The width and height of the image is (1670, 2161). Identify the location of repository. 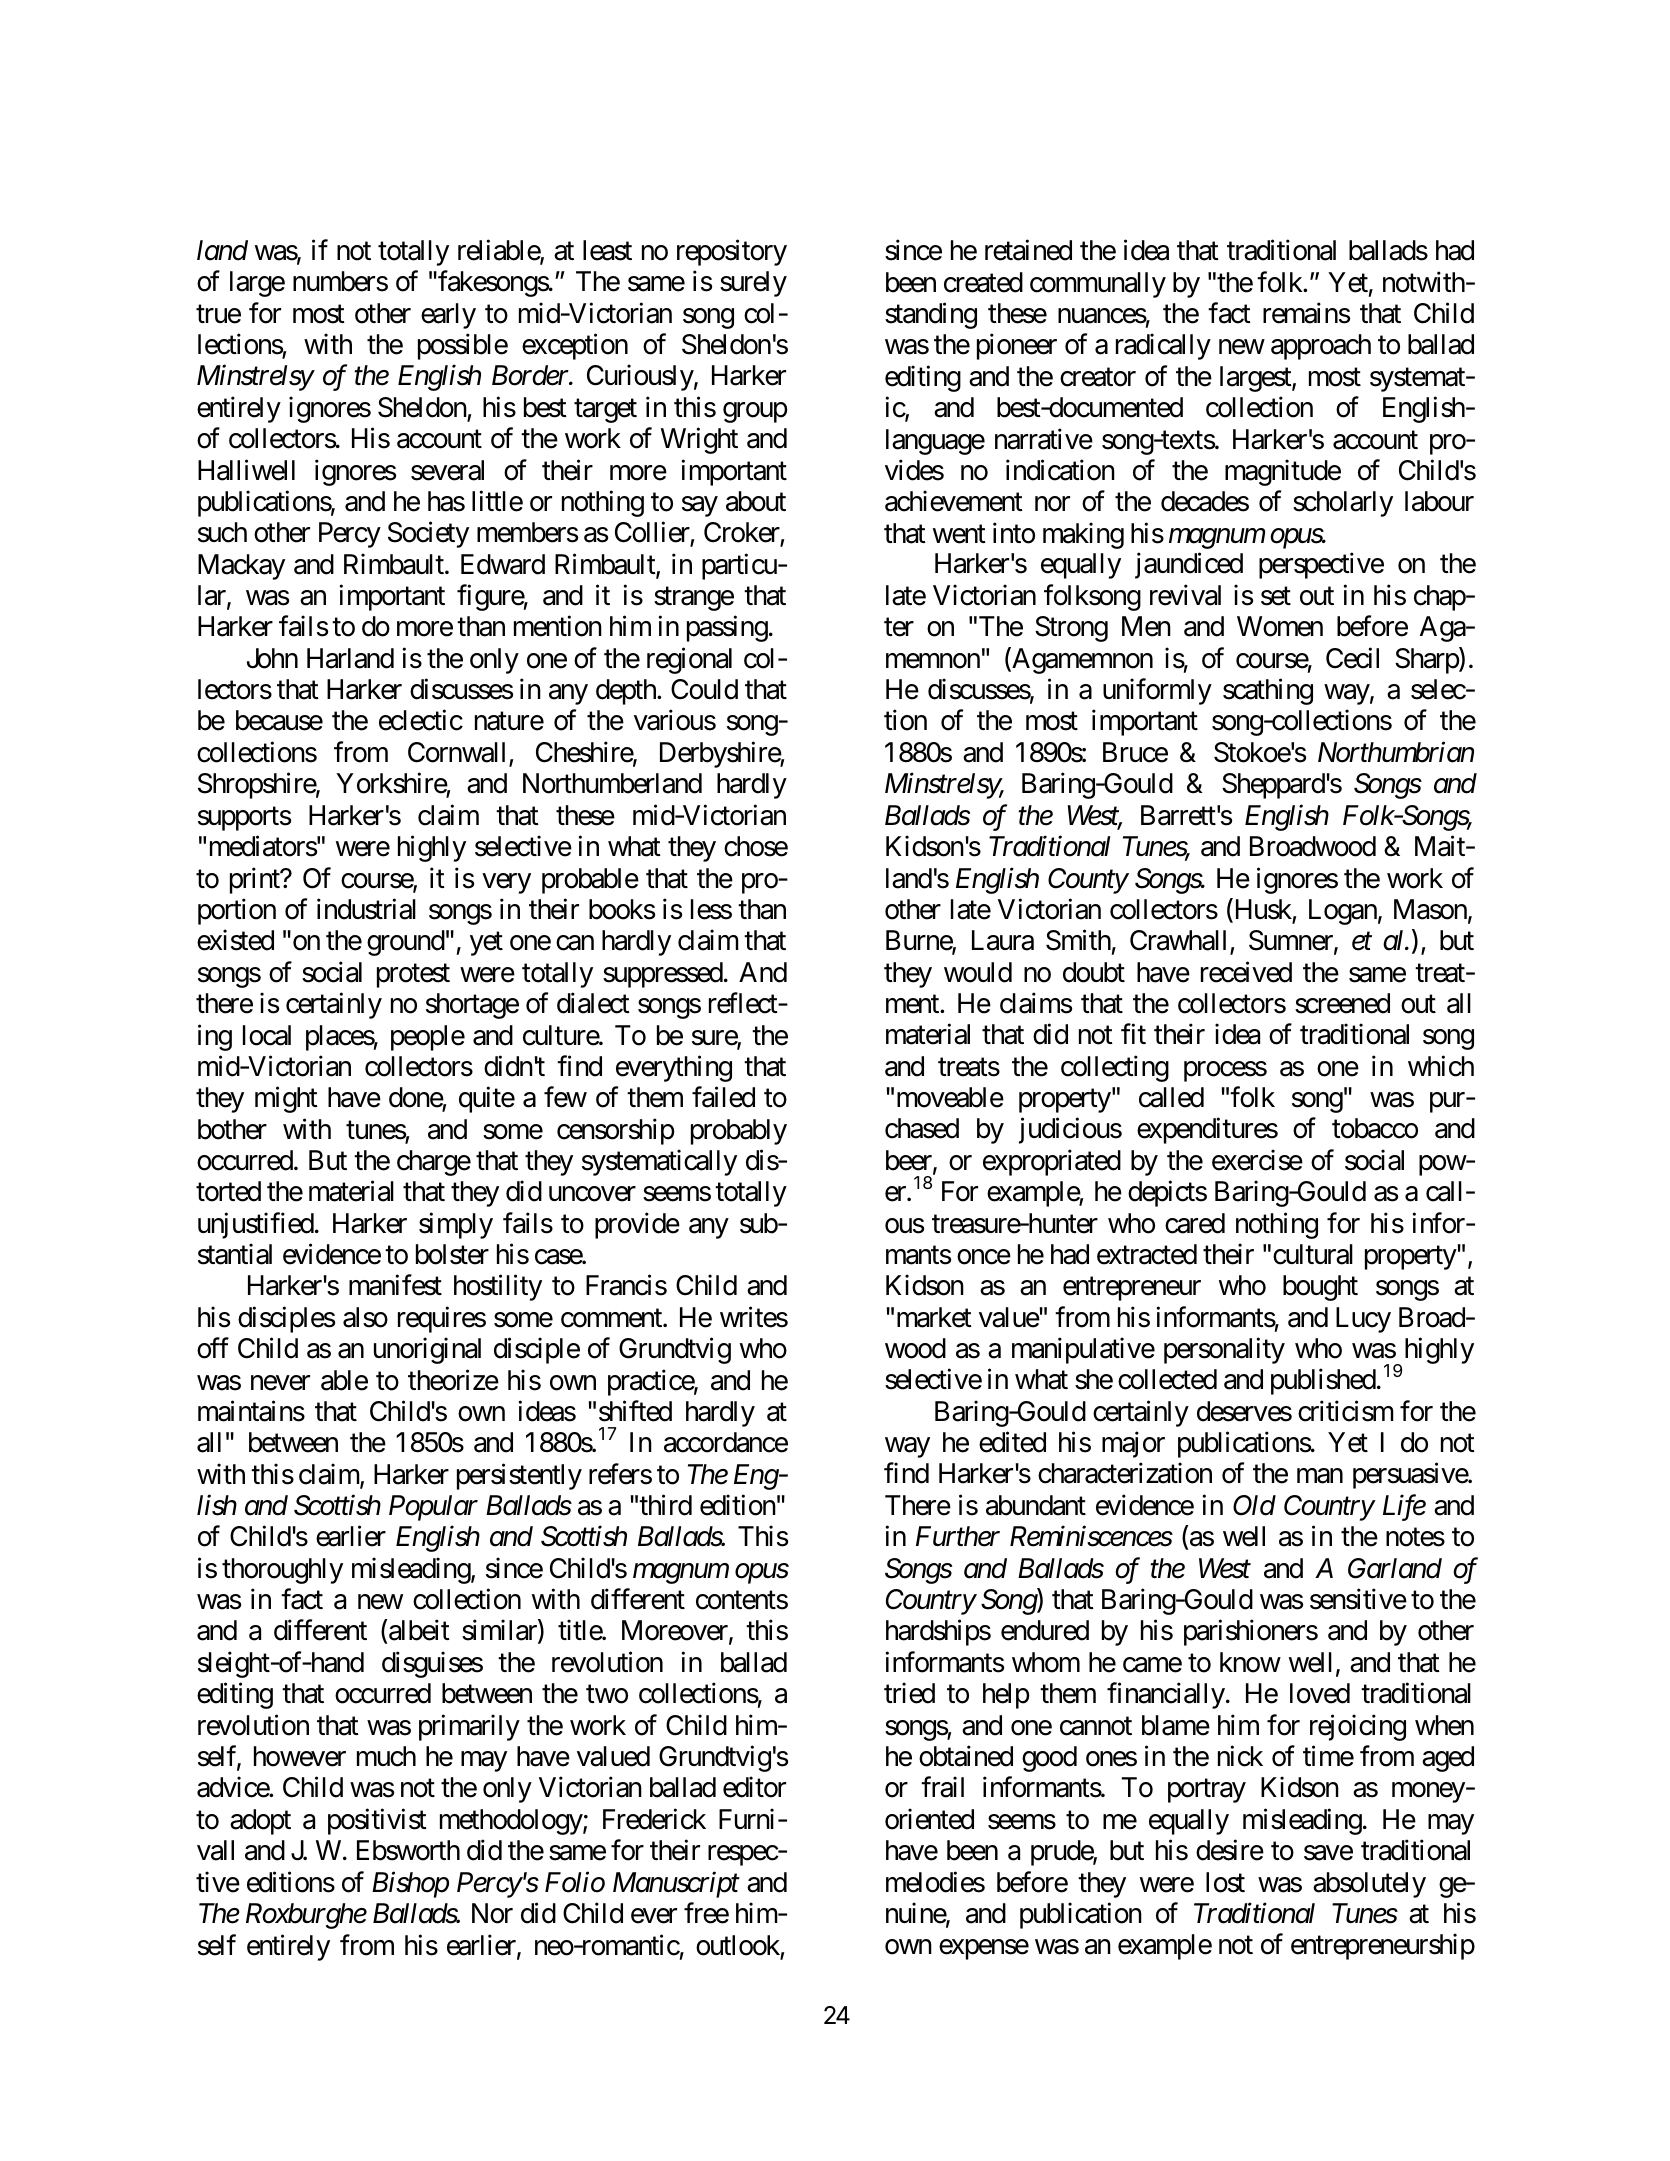
(732, 252).
